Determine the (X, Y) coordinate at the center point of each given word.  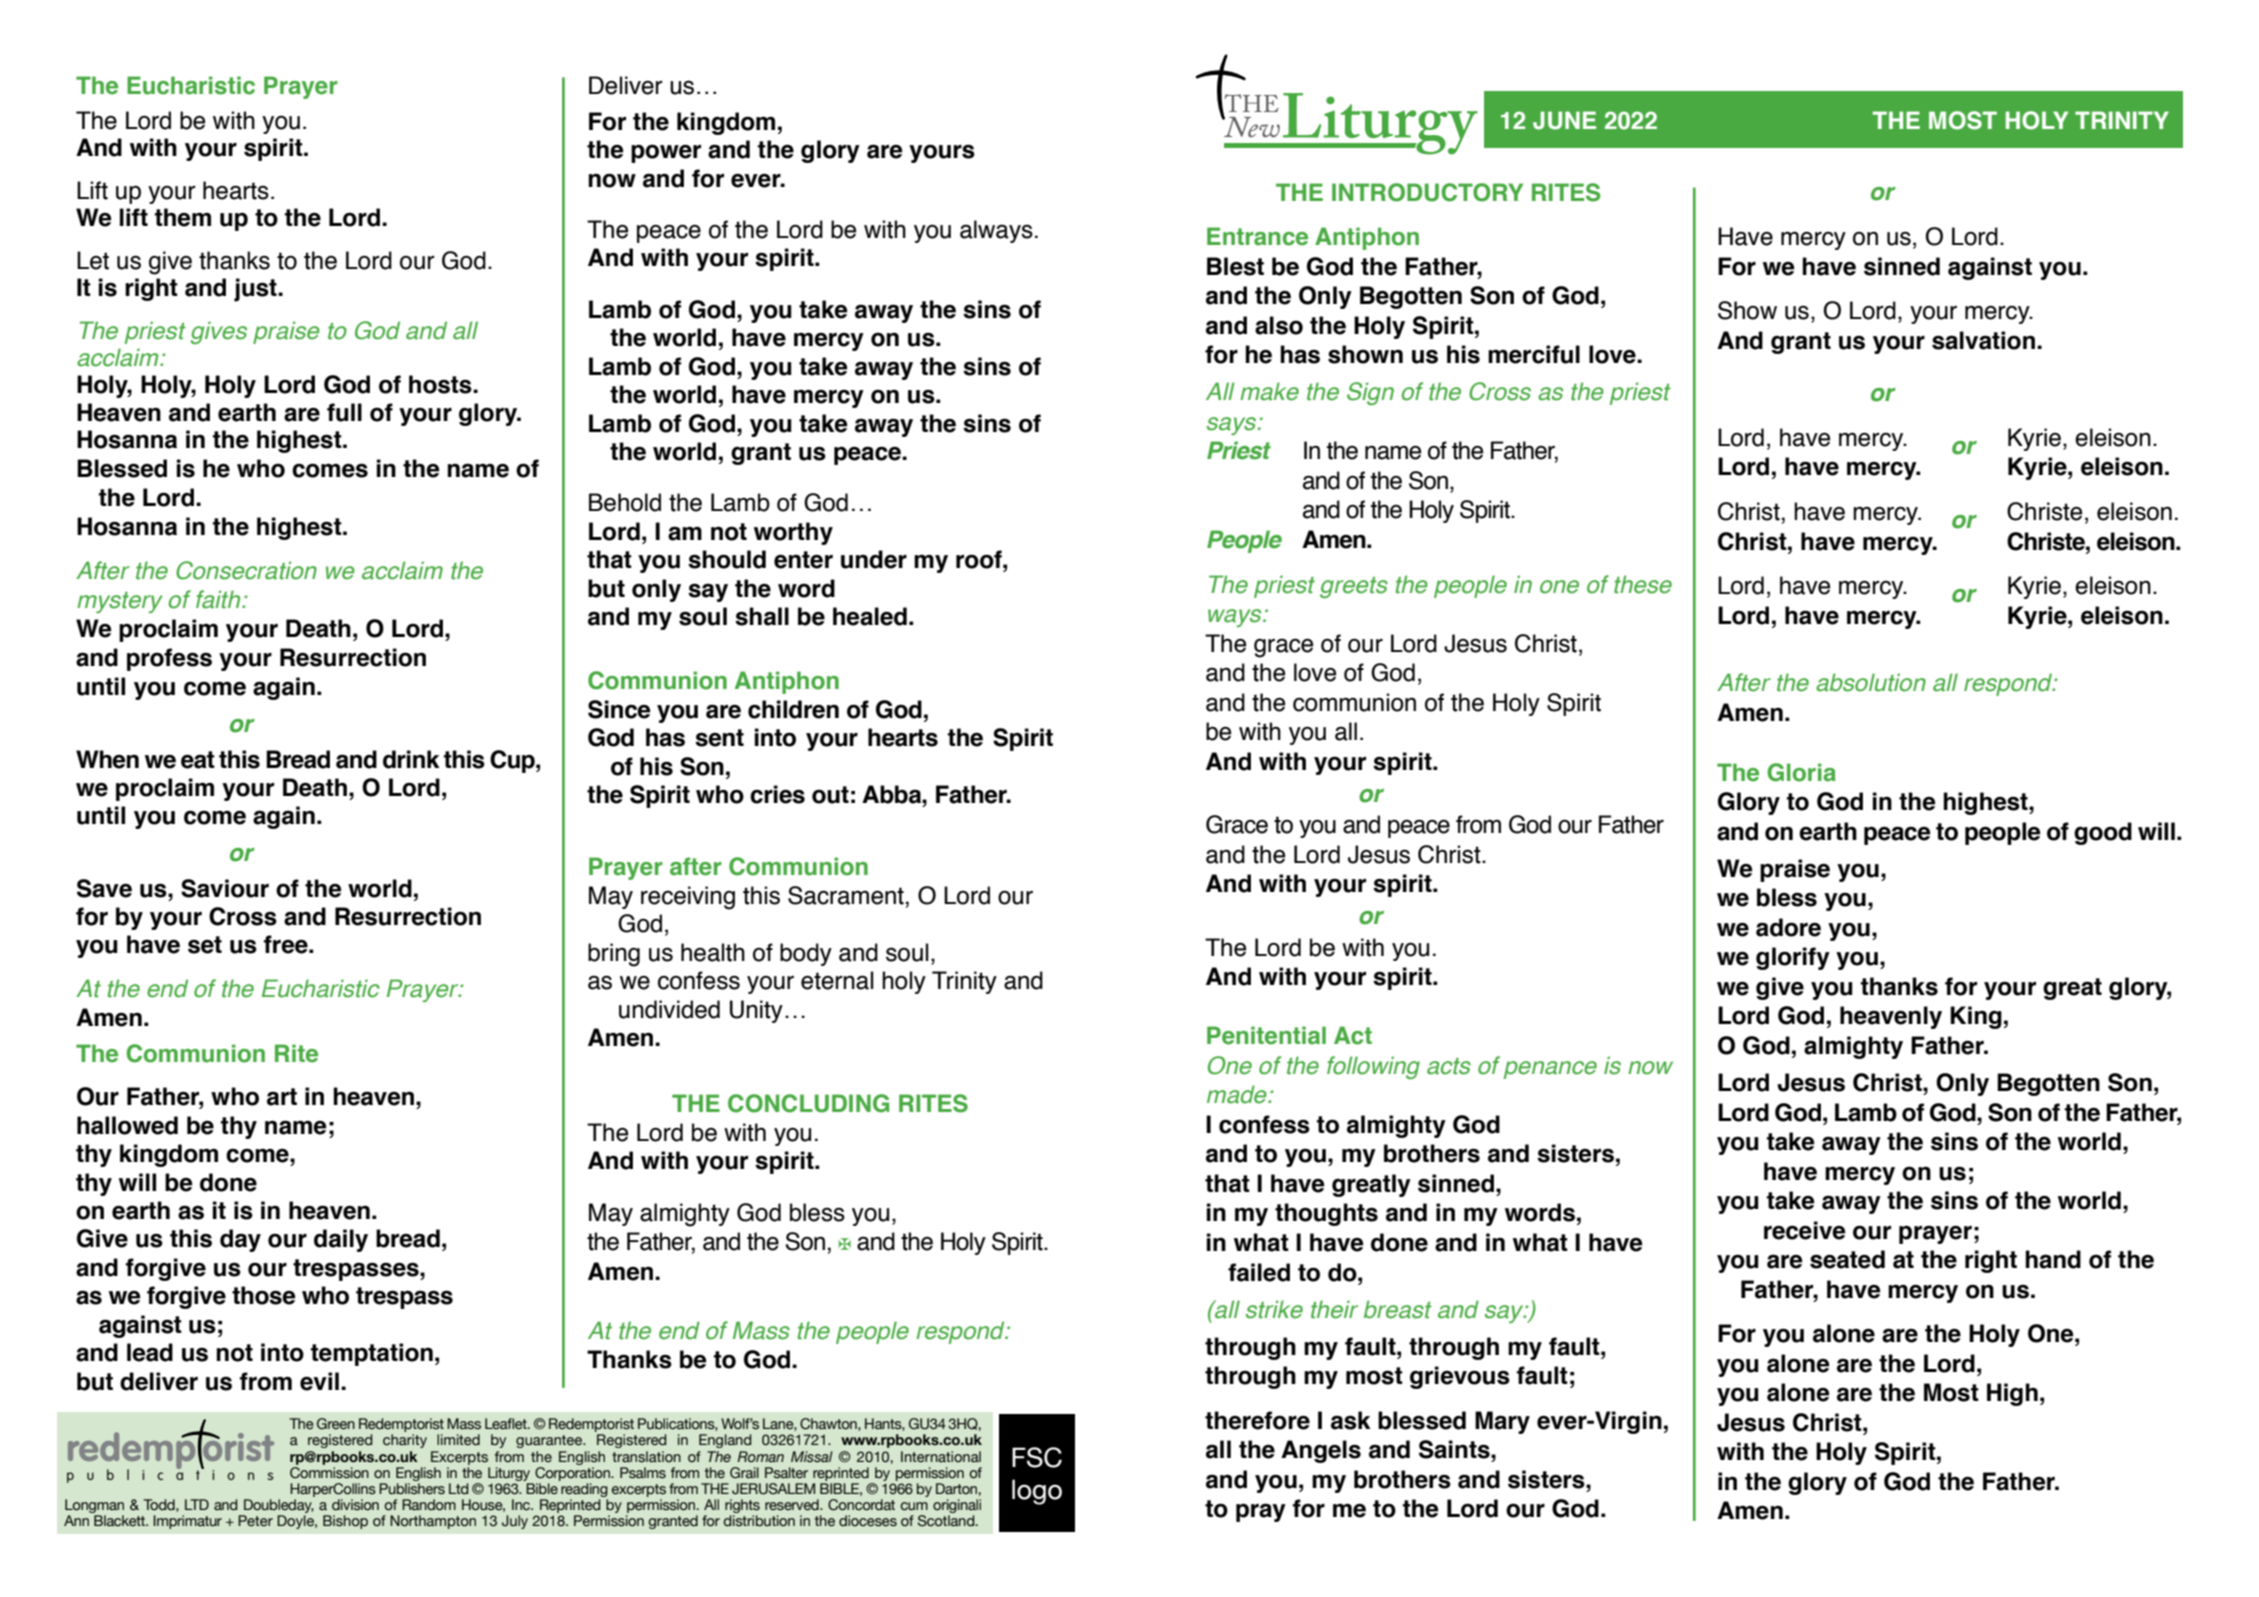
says (1233, 426)
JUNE (1564, 120)
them (182, 217)
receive (1804, 1230)
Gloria (1801, 772)
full (344, 412)
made (1238, 1094)
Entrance (1257, 236)
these (1643, 584)
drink (411, 759)
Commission (329, 1471)
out (830, 795)
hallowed (127, 1125)
